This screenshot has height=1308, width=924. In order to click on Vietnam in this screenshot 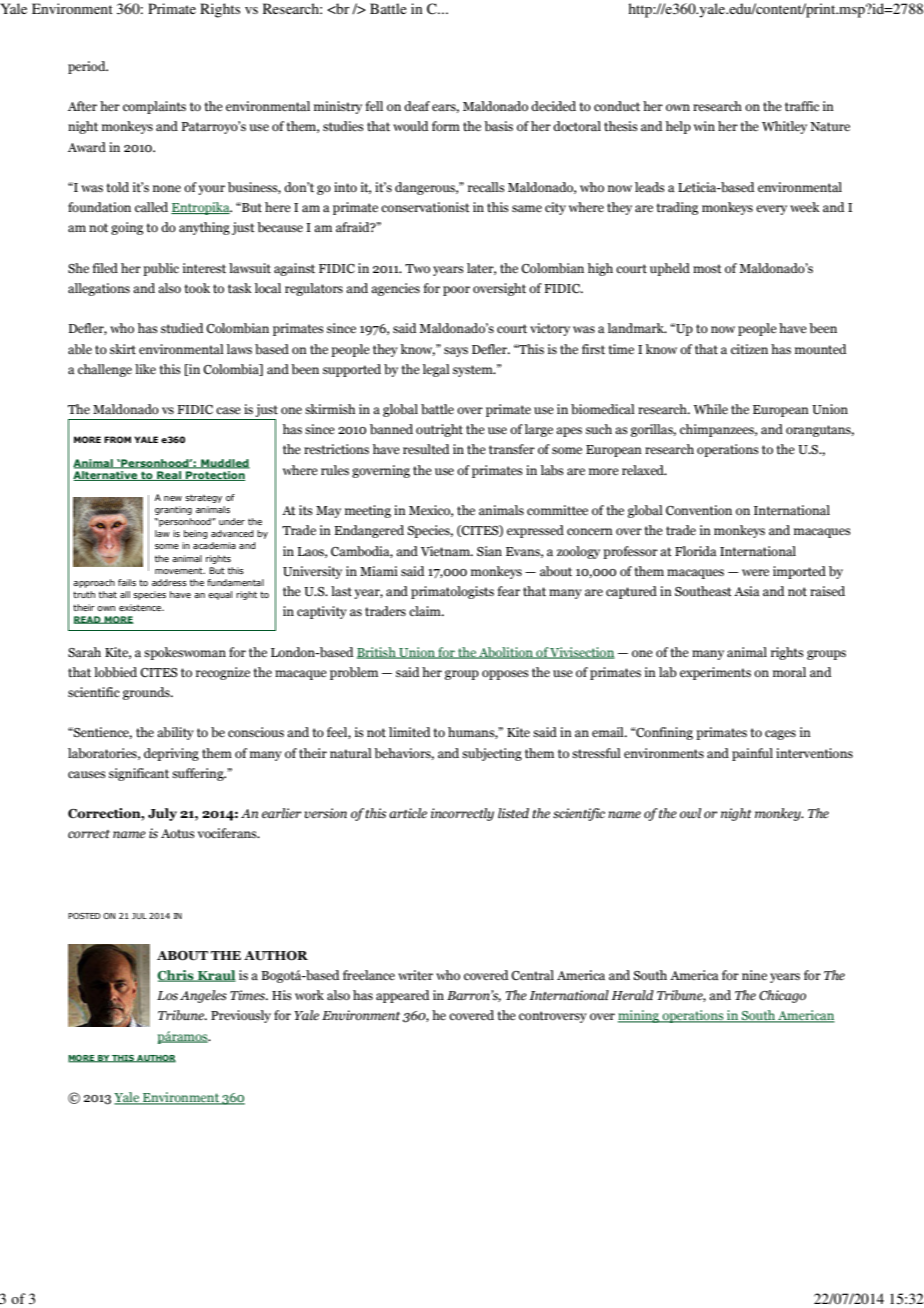, I will do `click(446, 551)`.
